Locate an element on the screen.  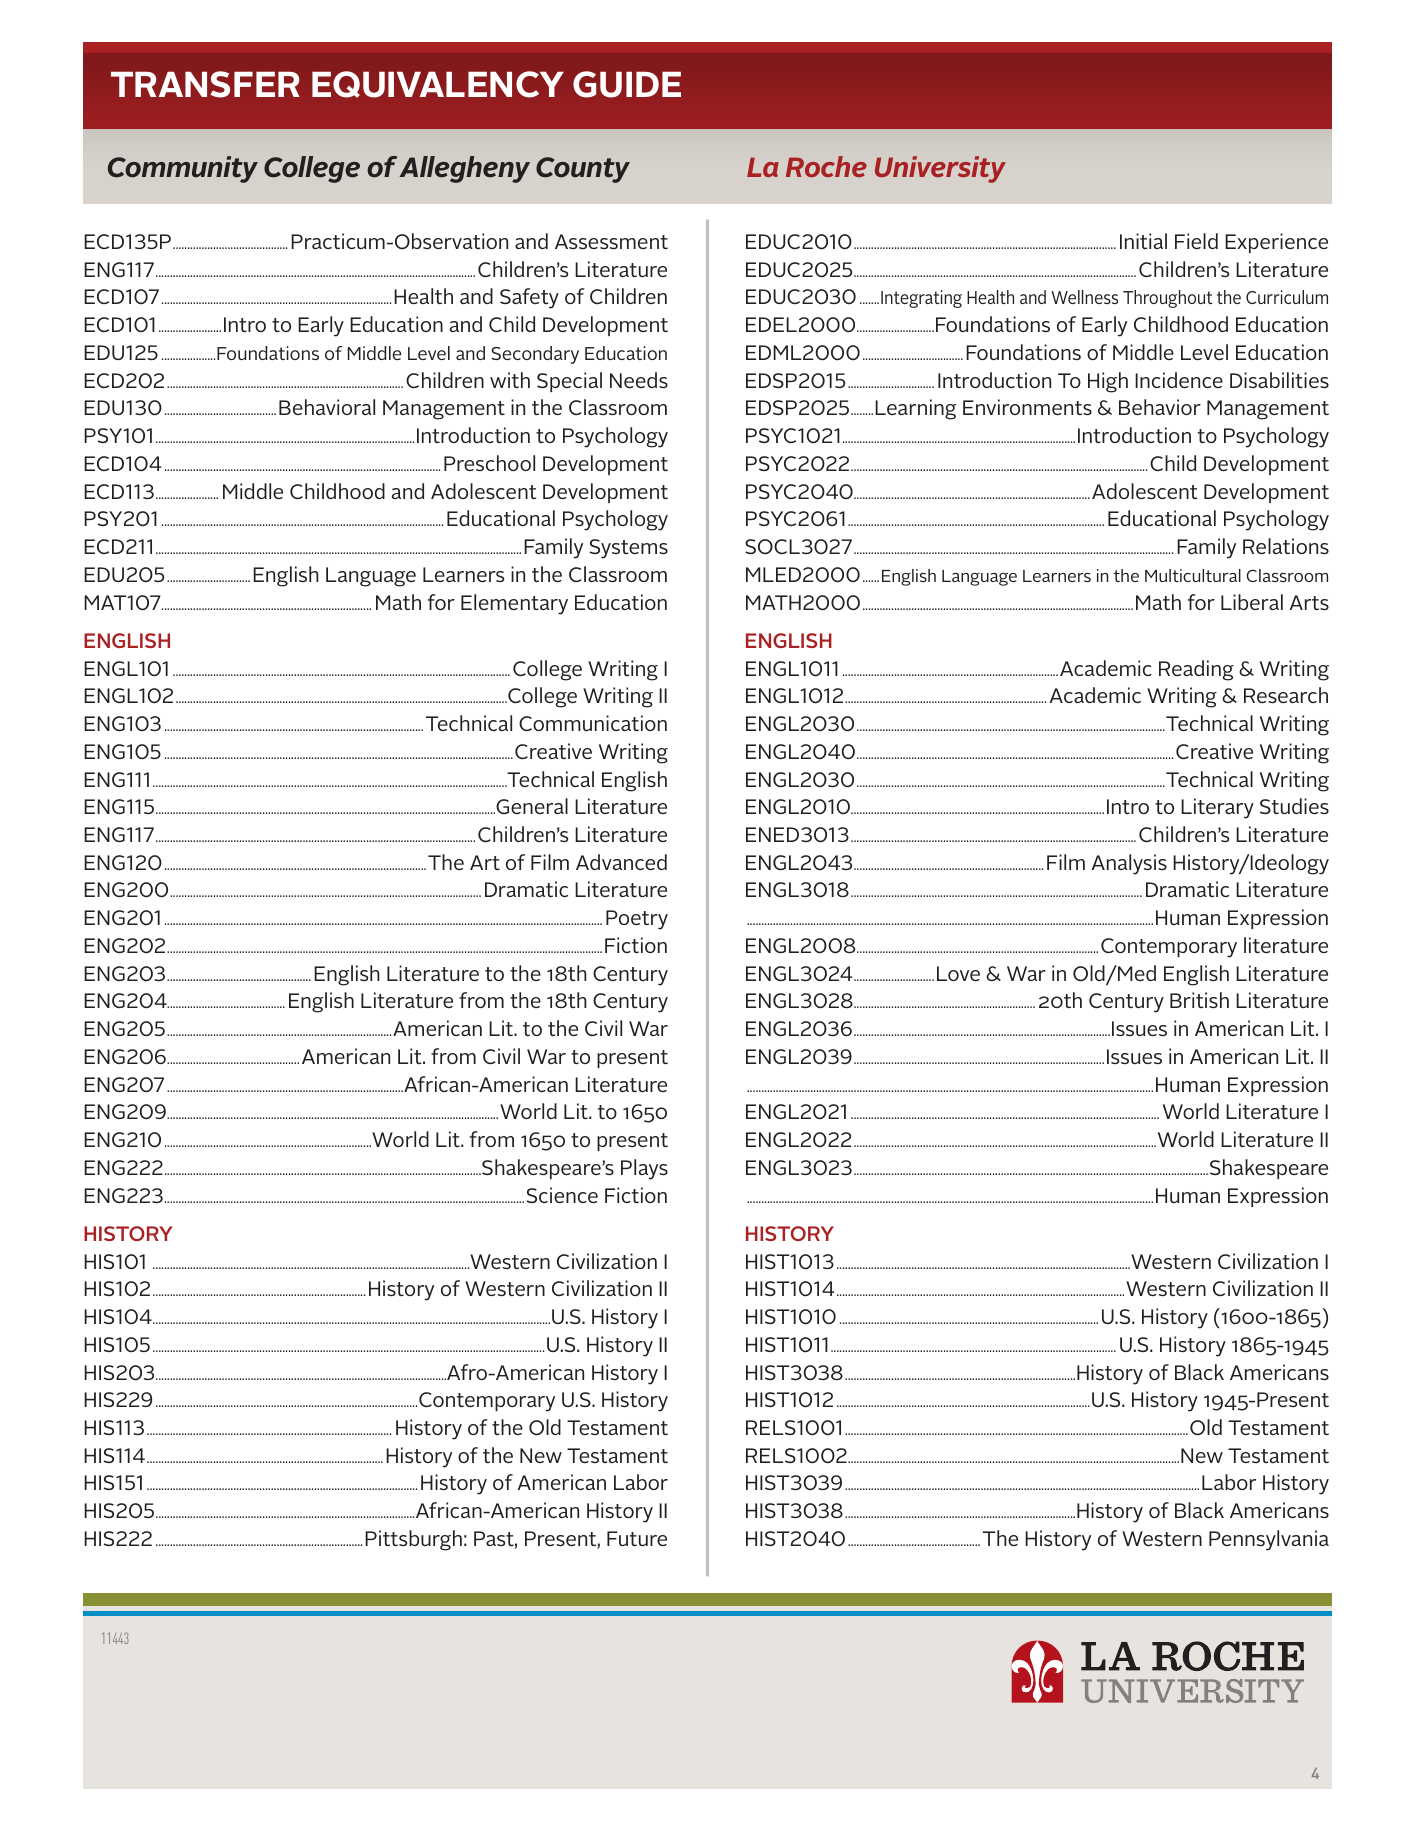
Pennsylvania is located at coordinates (1269, 1540).
